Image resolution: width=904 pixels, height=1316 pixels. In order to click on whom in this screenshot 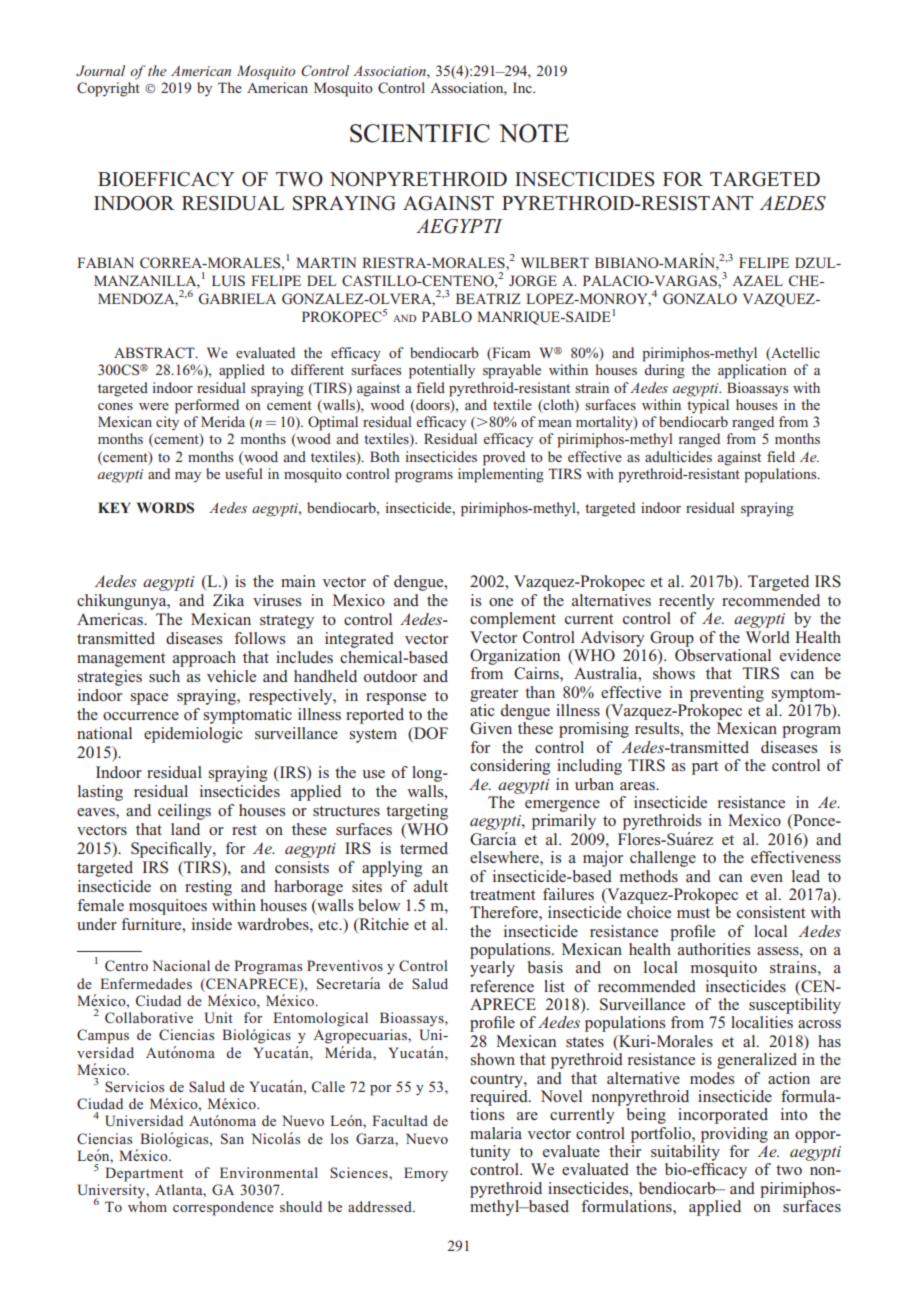, I will do `click(147, 1206)`.
